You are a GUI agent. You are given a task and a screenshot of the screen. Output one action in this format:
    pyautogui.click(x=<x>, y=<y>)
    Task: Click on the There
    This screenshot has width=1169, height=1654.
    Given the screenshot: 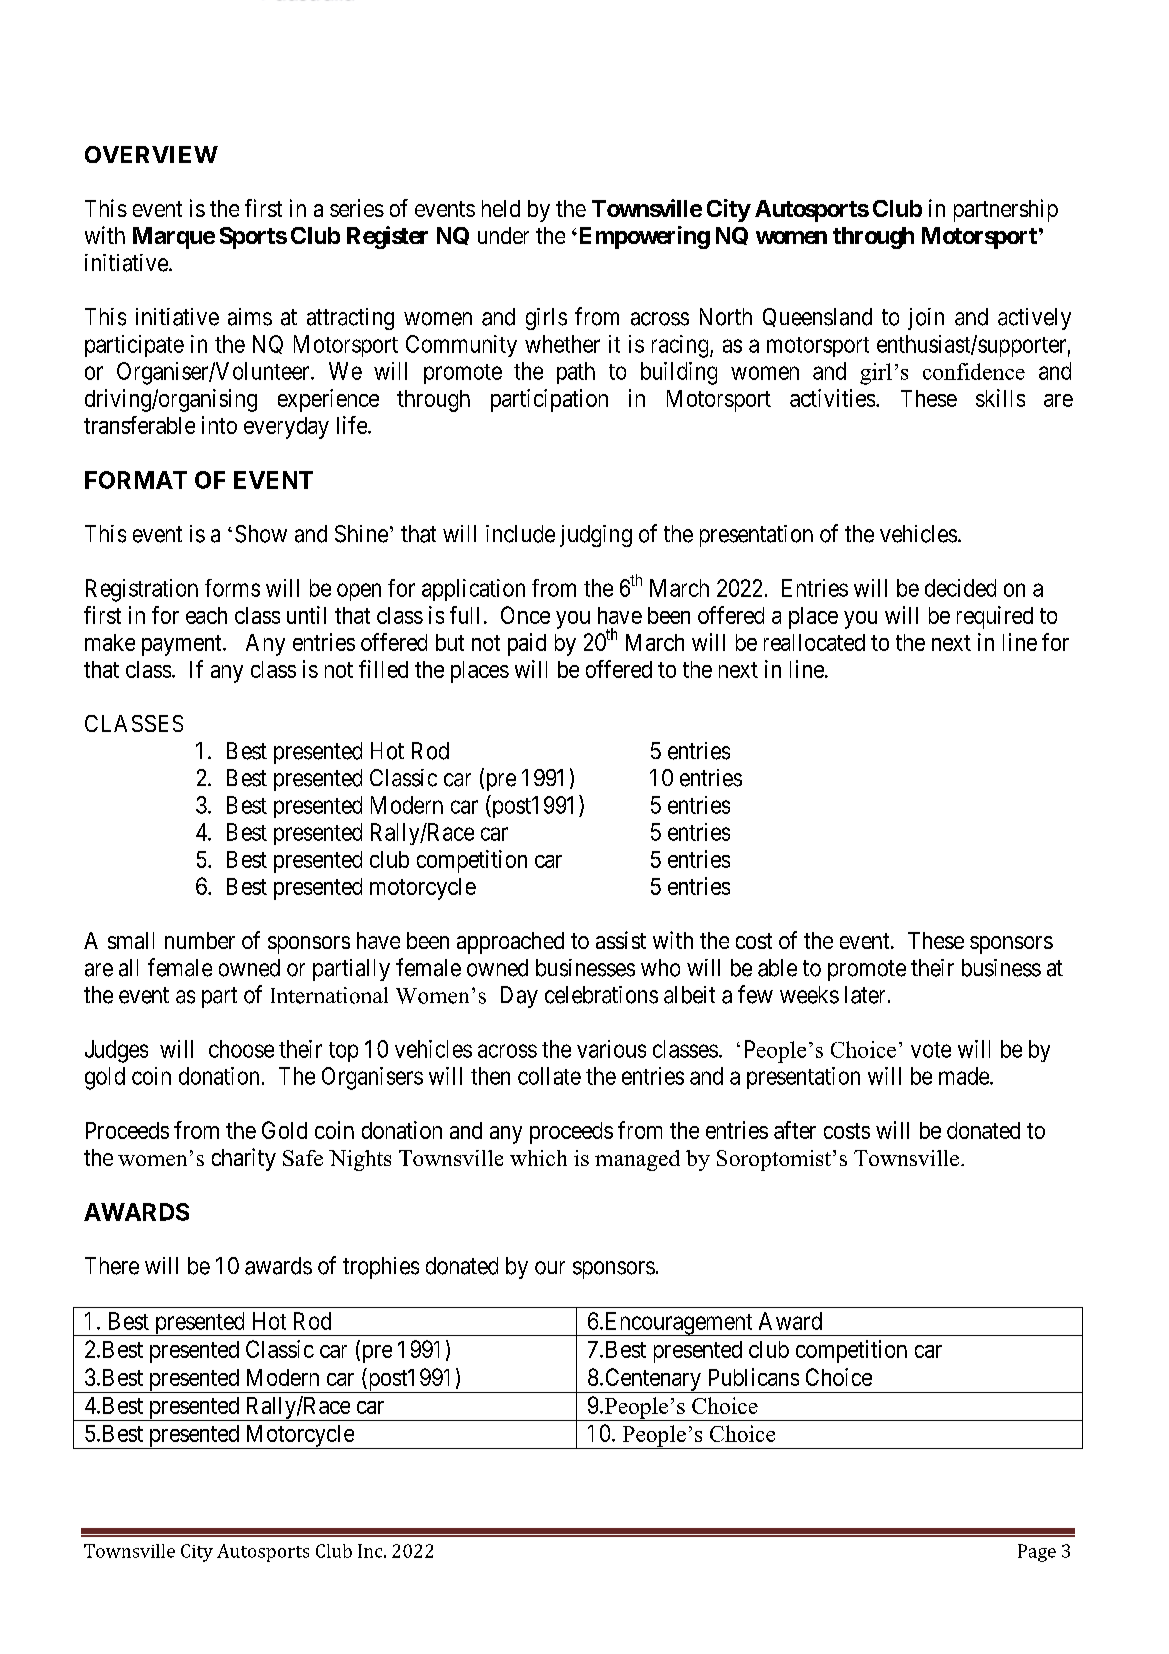 What is the action you would take?
    pyautogui.click(x=112, y=1266)
